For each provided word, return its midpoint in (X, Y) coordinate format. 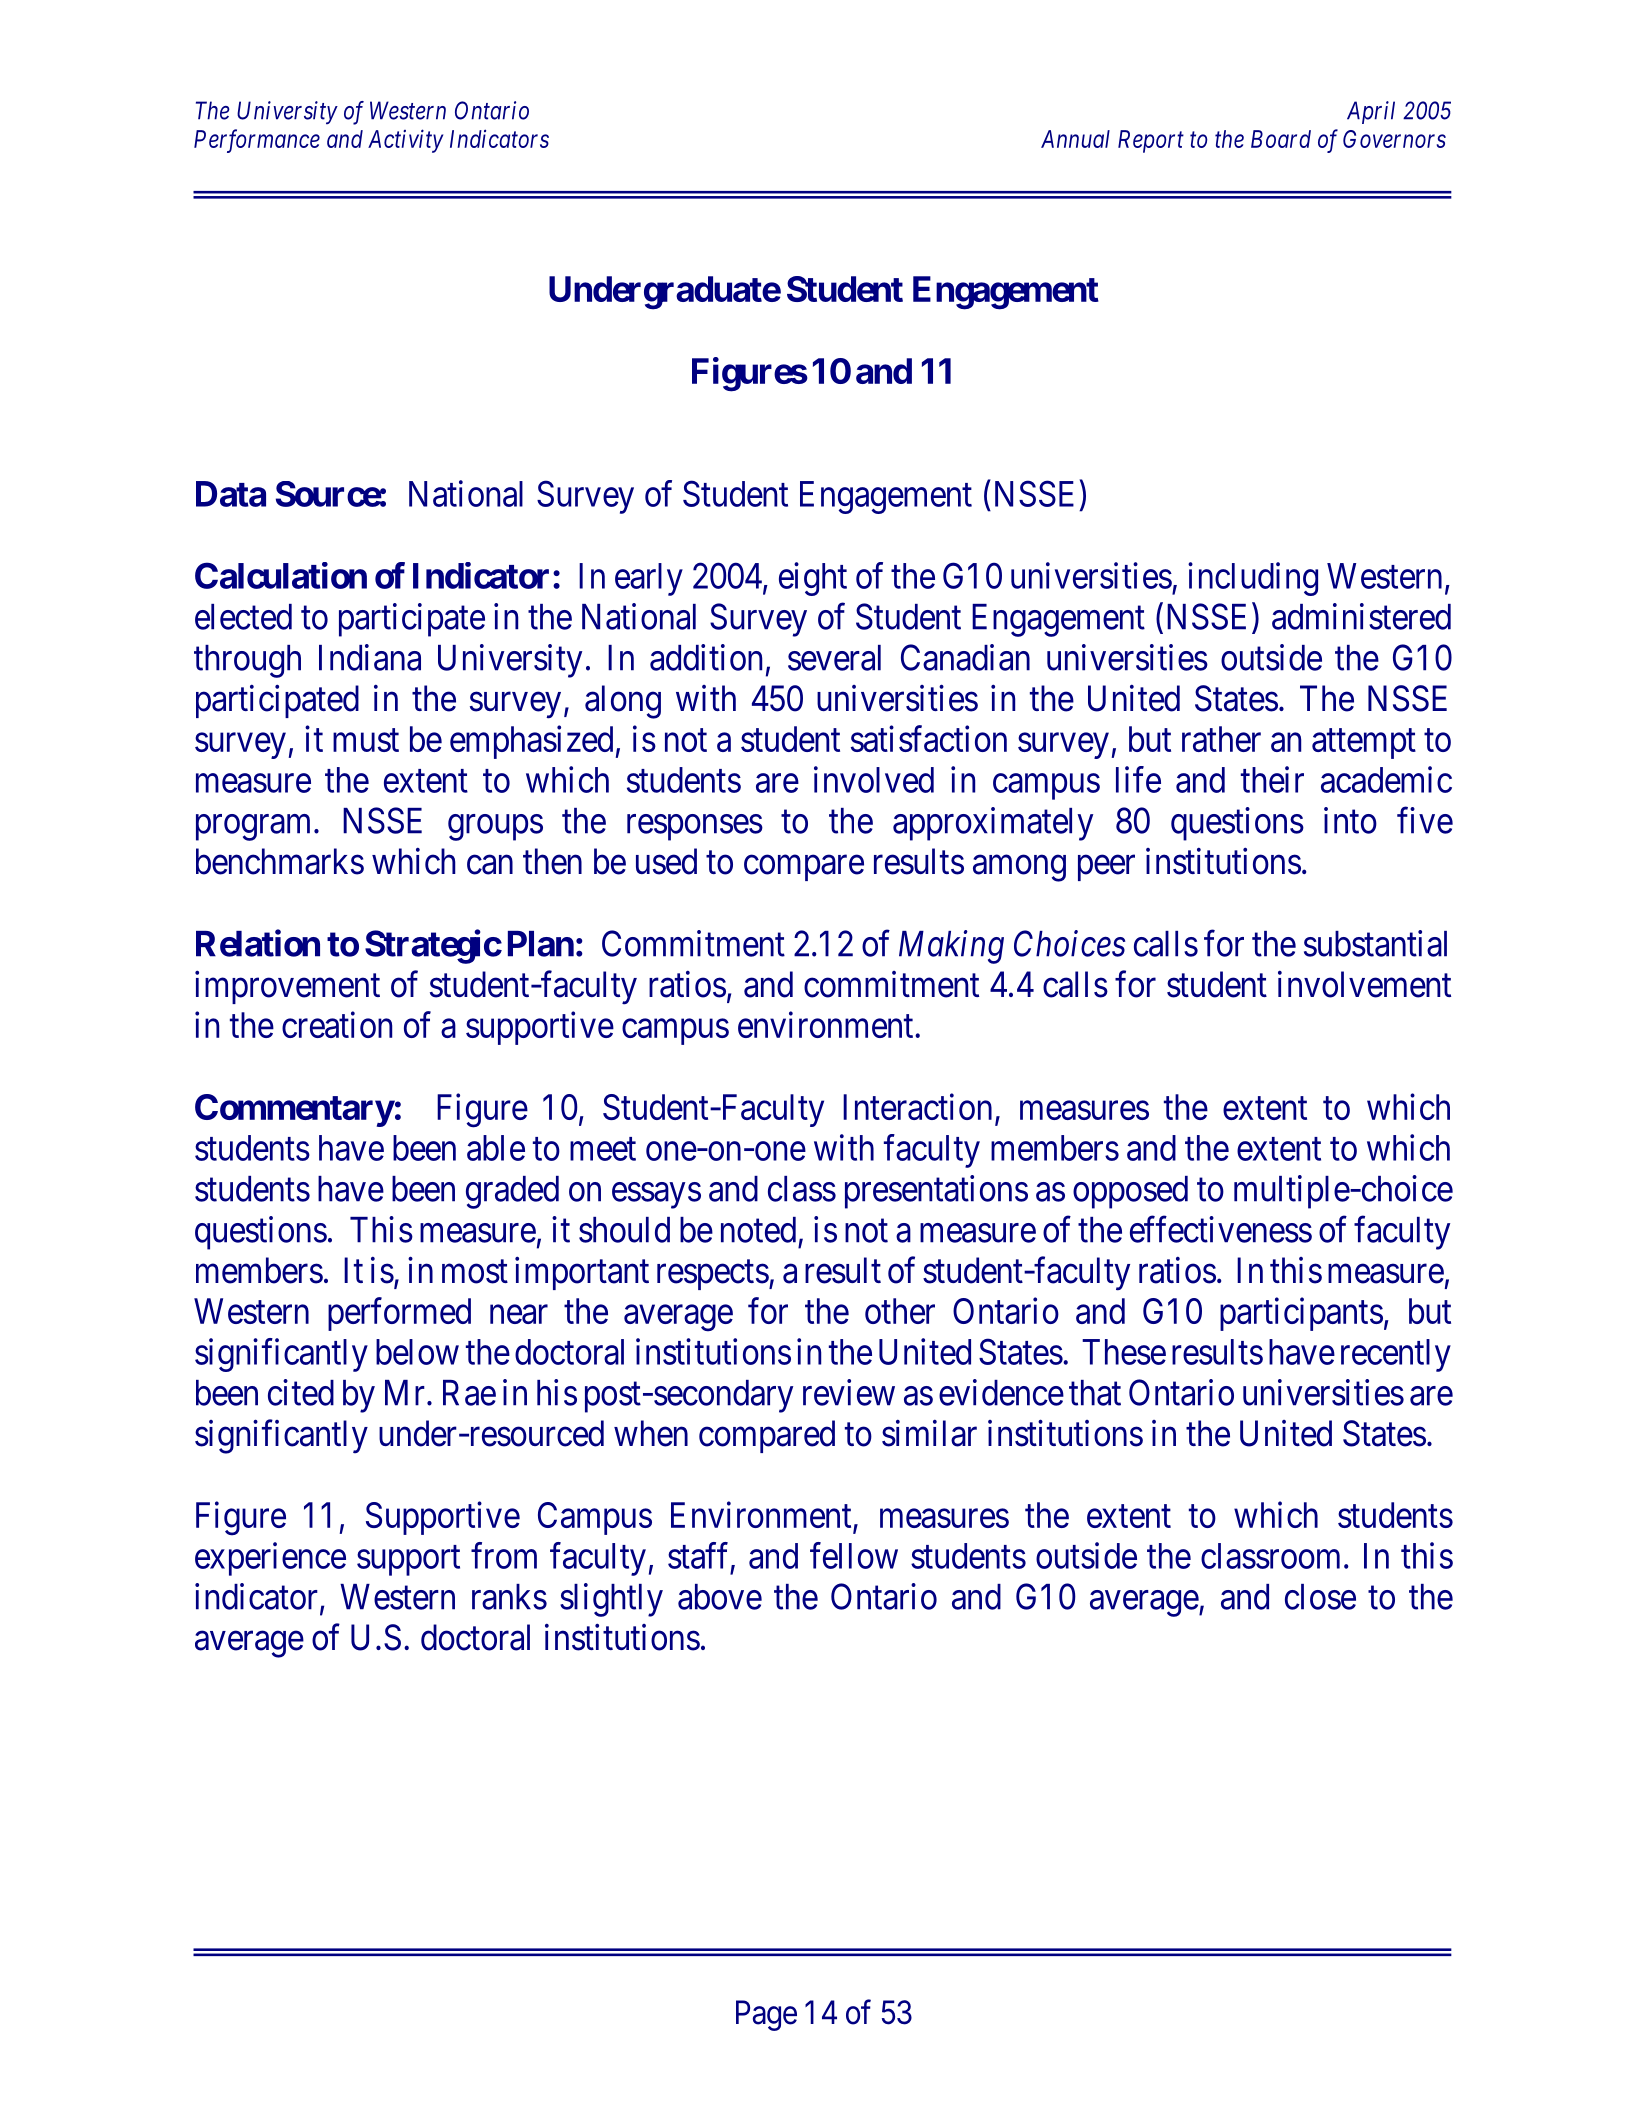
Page (766, 2015)
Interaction (917, 1106)
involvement (1364, 984)
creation (337, 1024)
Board (1281, 139)
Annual (1075, 139)
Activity (405, 141)
